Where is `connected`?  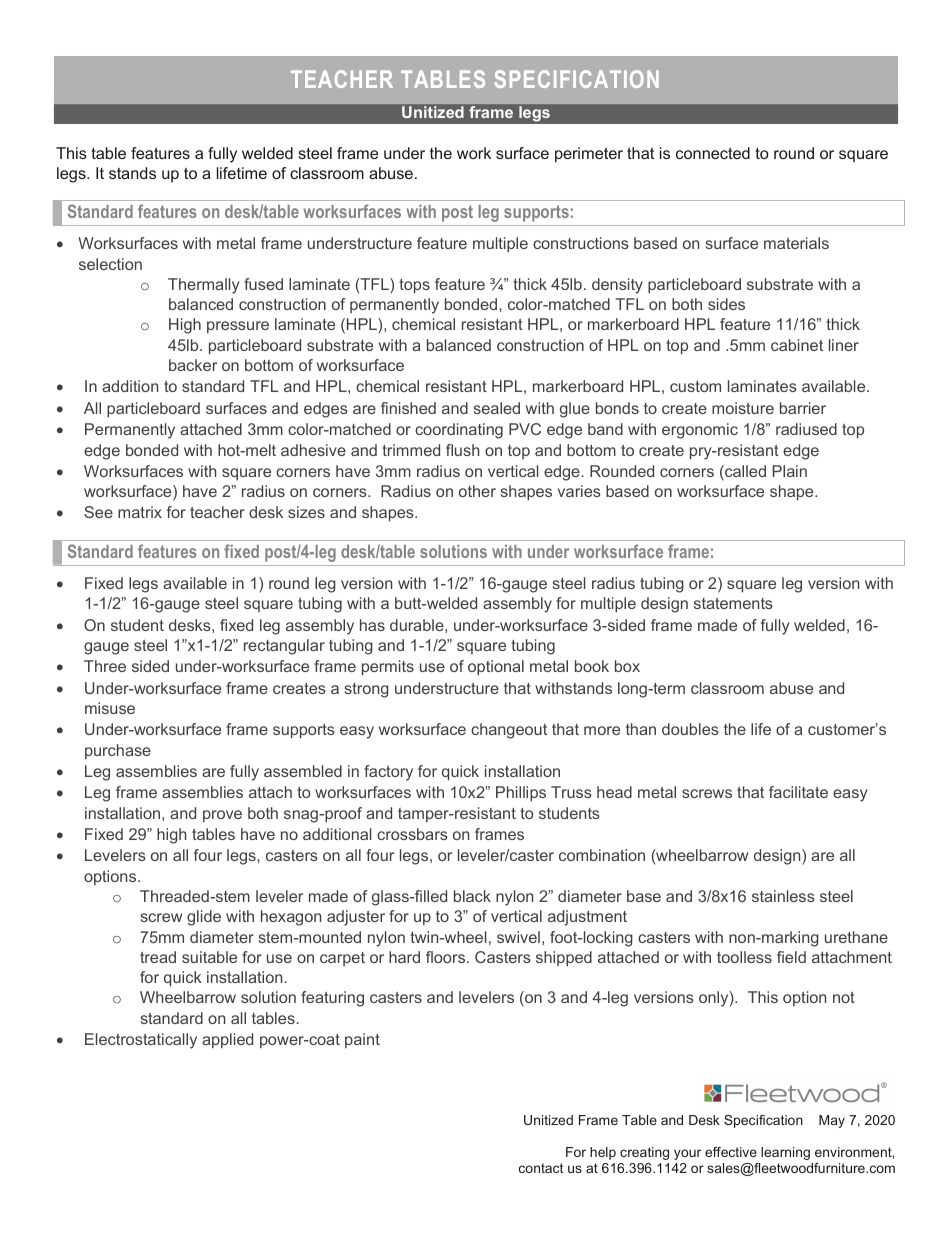 connected is located at coordinates (713, 153).
